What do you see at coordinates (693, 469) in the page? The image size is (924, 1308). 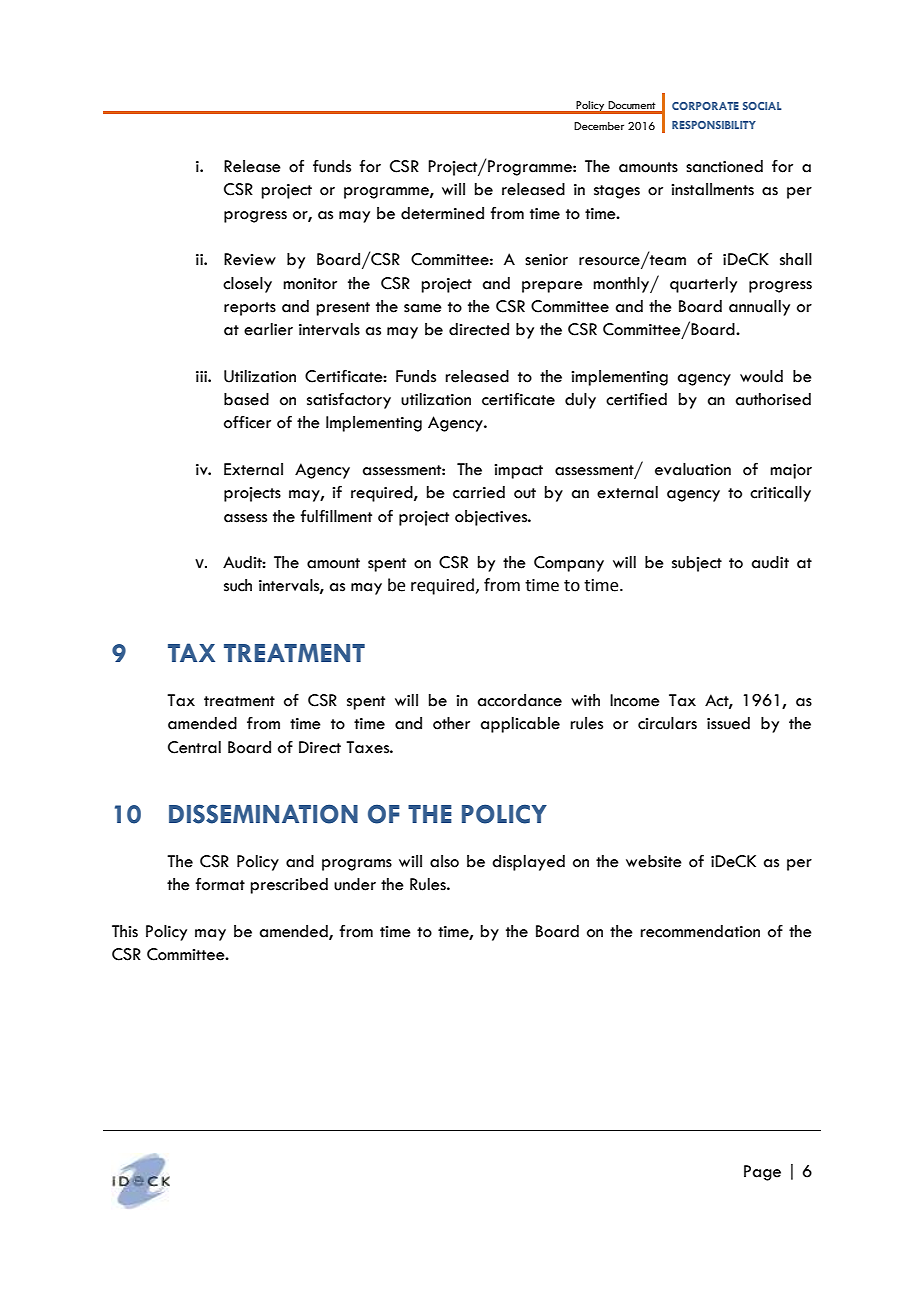 I see `evaluation` at bounding box center [693, 469].
